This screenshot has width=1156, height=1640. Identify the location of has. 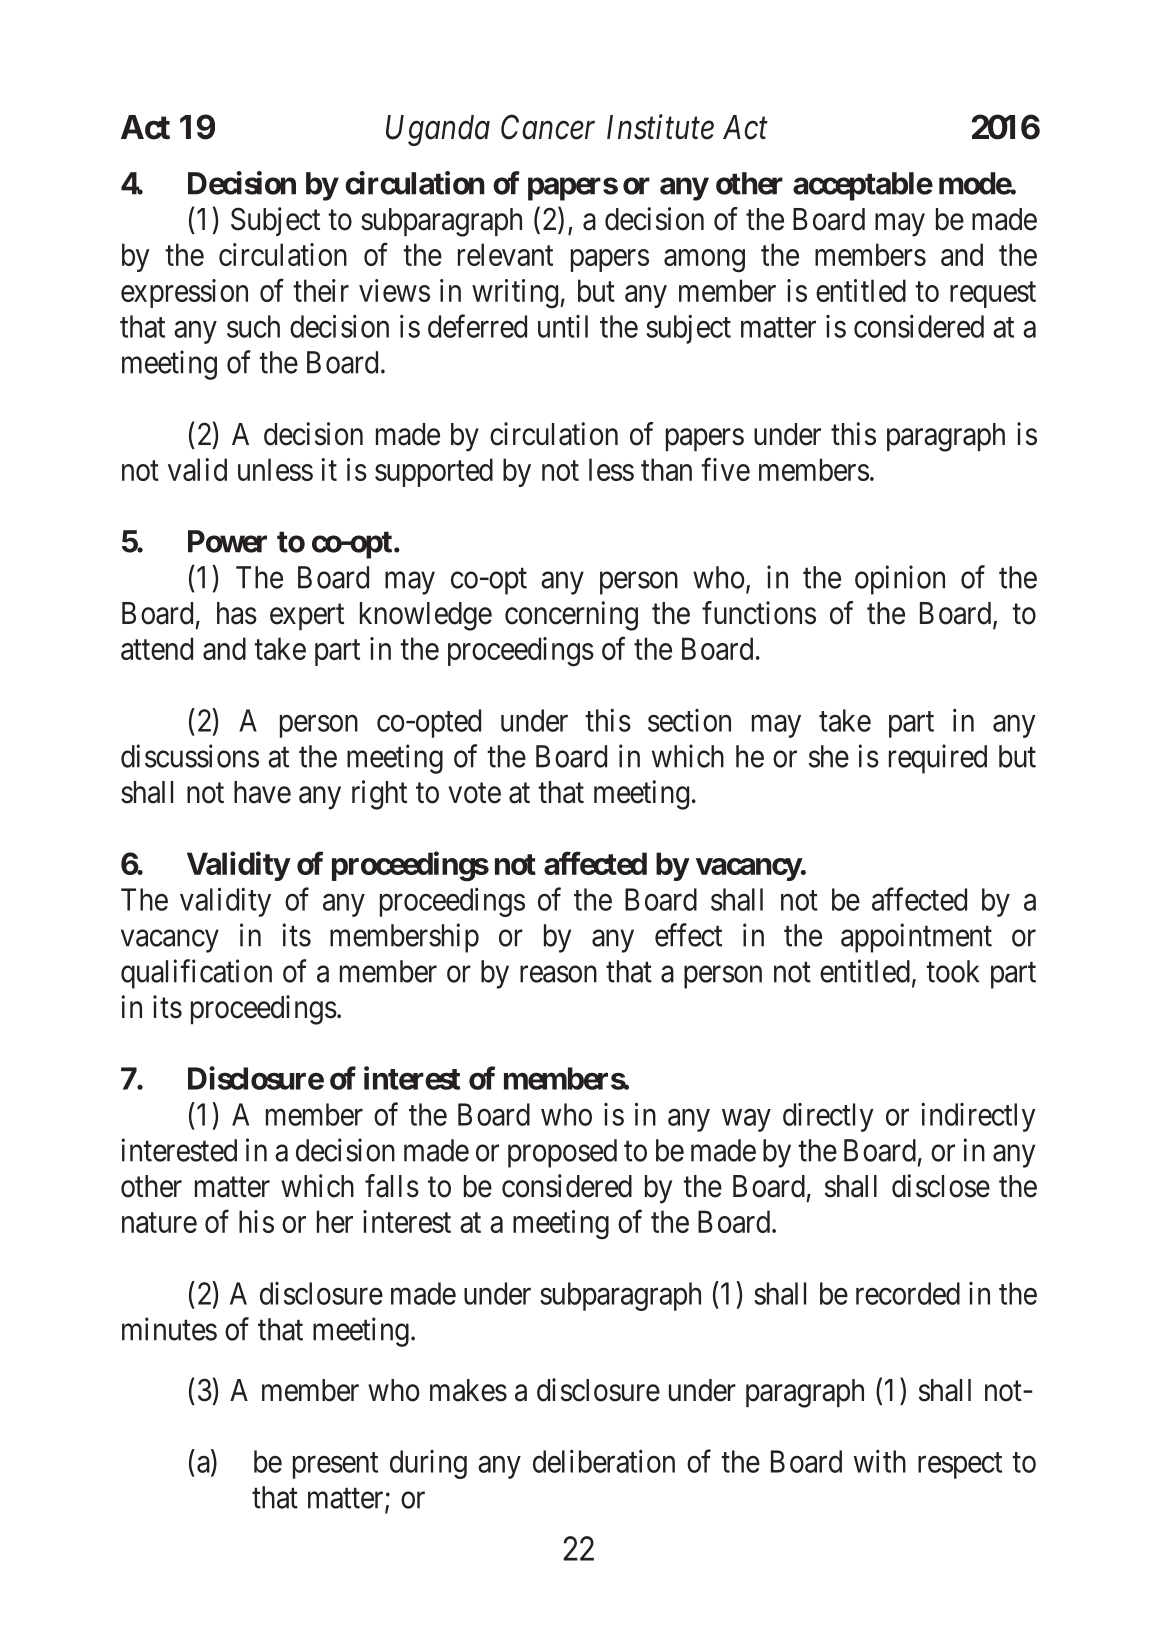
(237, 613).
